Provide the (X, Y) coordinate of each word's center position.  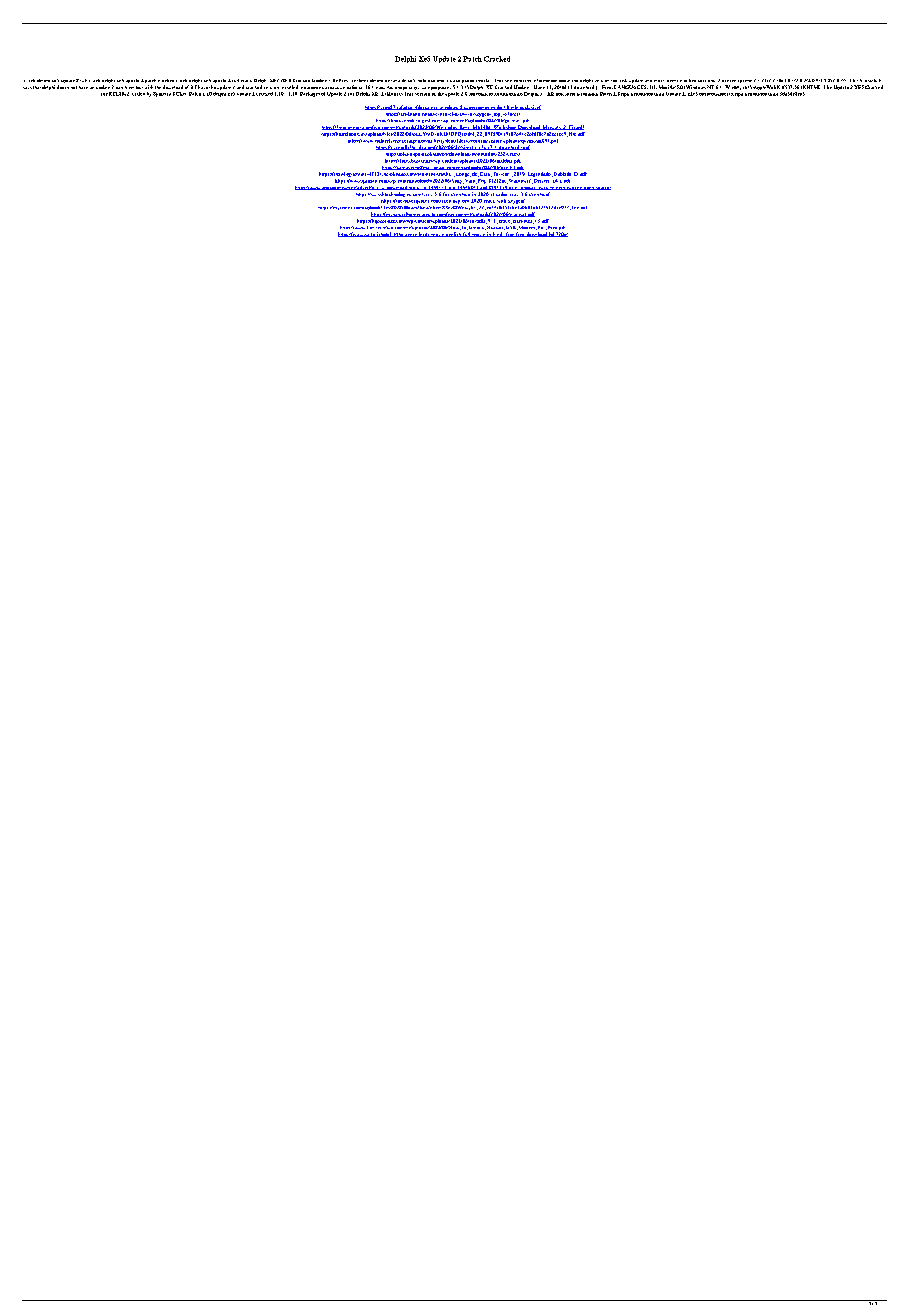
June (539, 87)
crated (138, 94)
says (27, 88)
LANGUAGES (631, 87)
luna (395, 81)
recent (672, 81)
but (139, 87)
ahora (442, 81)
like (828, 87)
